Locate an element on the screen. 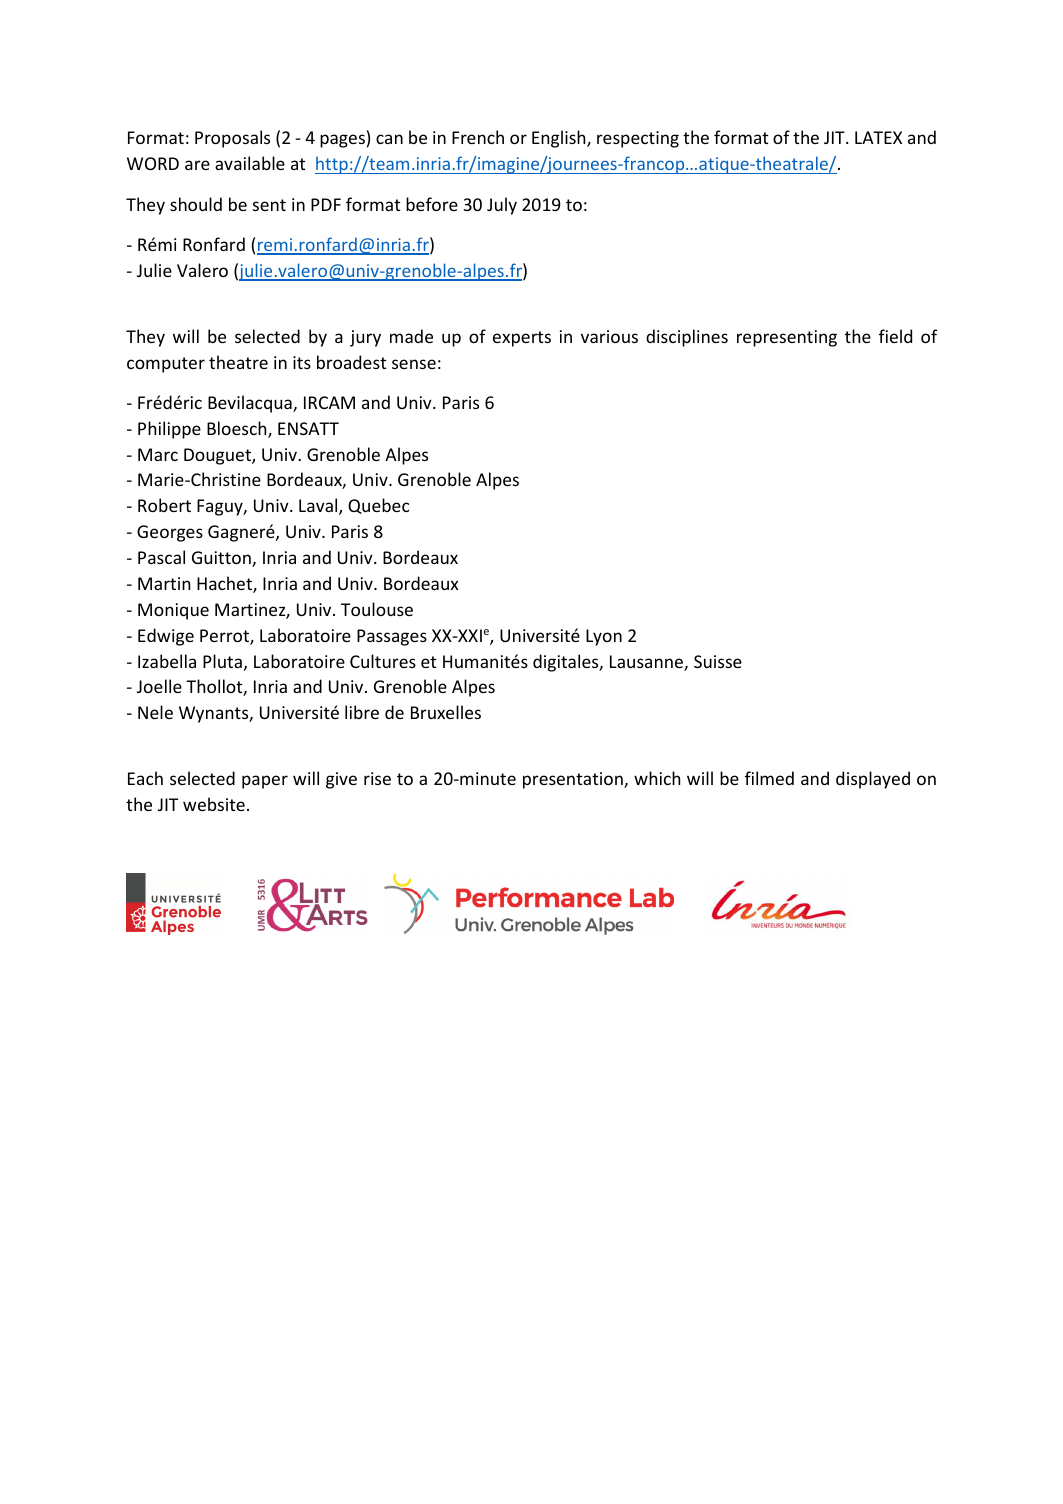 The width and height of the screenshot is (1063, 1504). Marc is located at coordinates (158, 454).
